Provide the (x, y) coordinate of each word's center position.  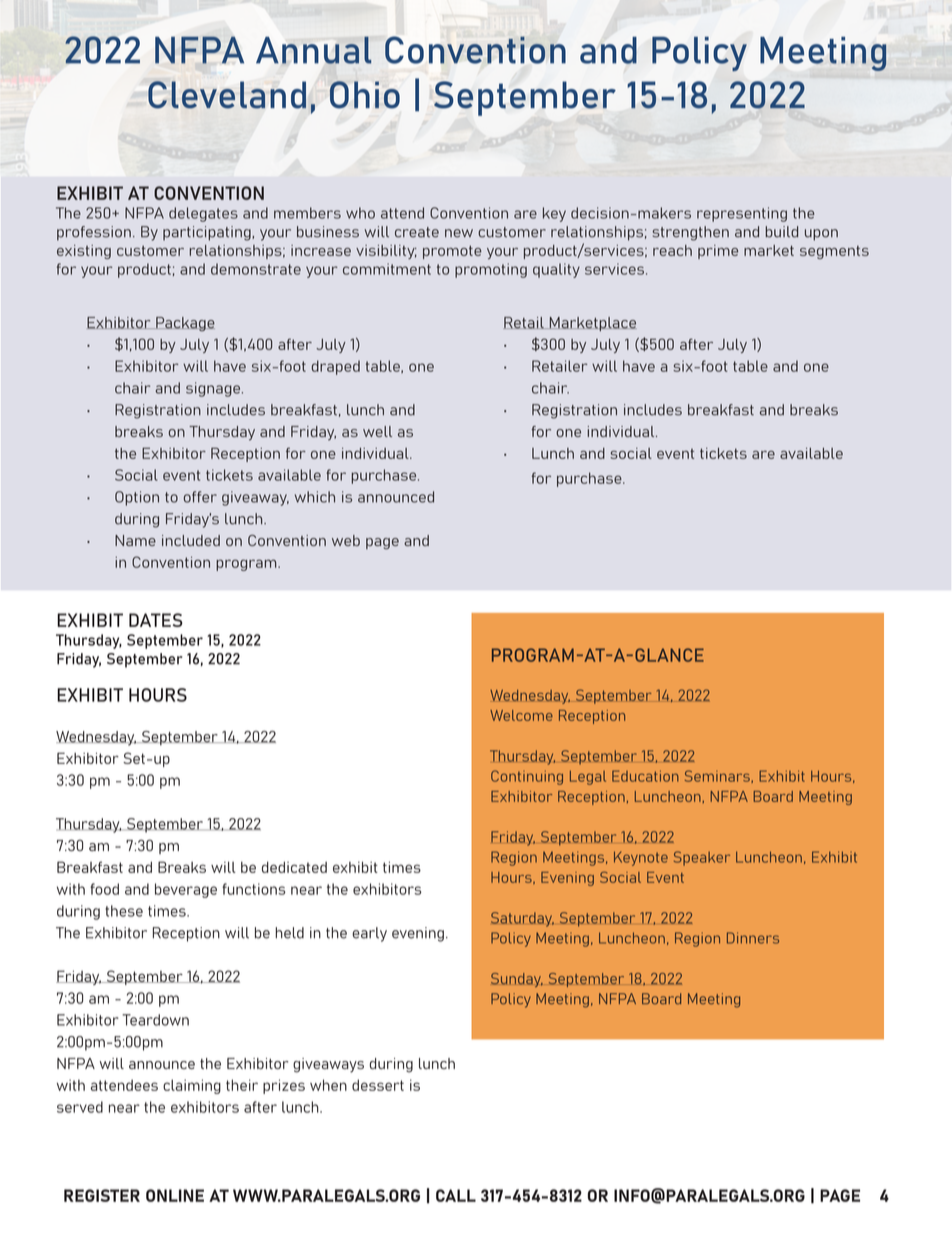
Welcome (521, 715)
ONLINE (175, 1195)
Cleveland (227, 95)
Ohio (365, 95)
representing (742, 214)
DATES (156, 620)
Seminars (718, 776)
